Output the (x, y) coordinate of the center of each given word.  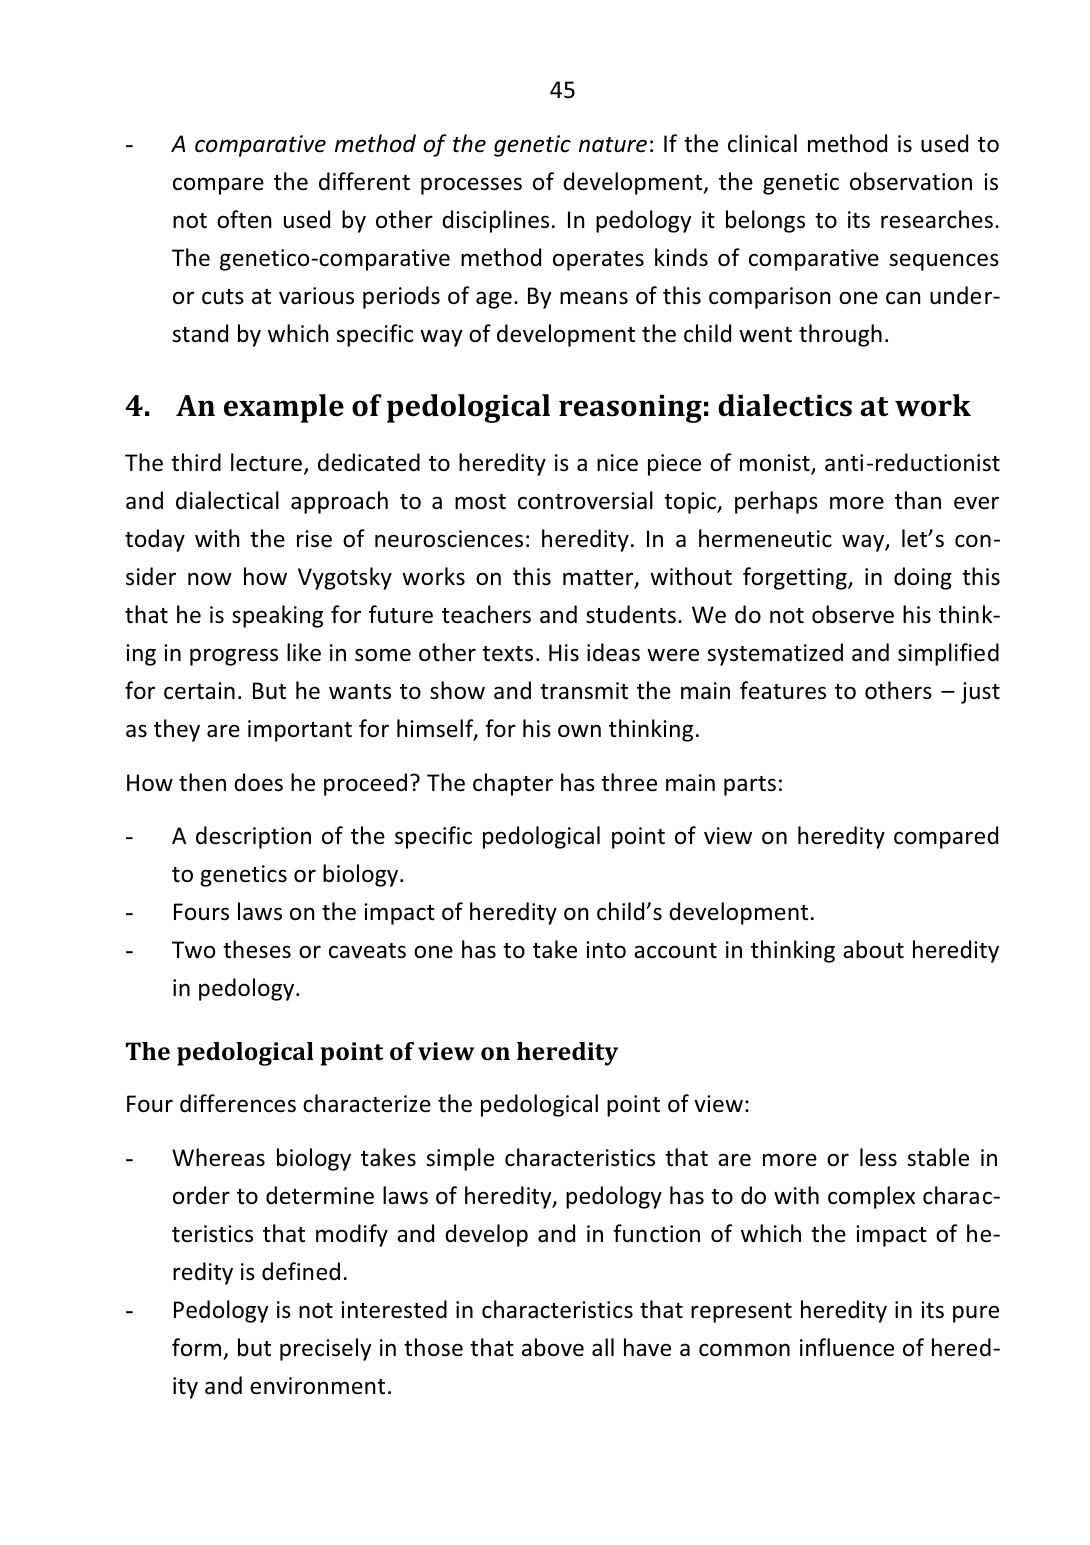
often (244, 219)
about (873, 949)
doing (923, 578)
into (606, 949)
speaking (277, 616)
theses (257, 949)
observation (911, 181)
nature (613, 145)
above (553, 1347)
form (196, 1347)
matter (599, 579)
